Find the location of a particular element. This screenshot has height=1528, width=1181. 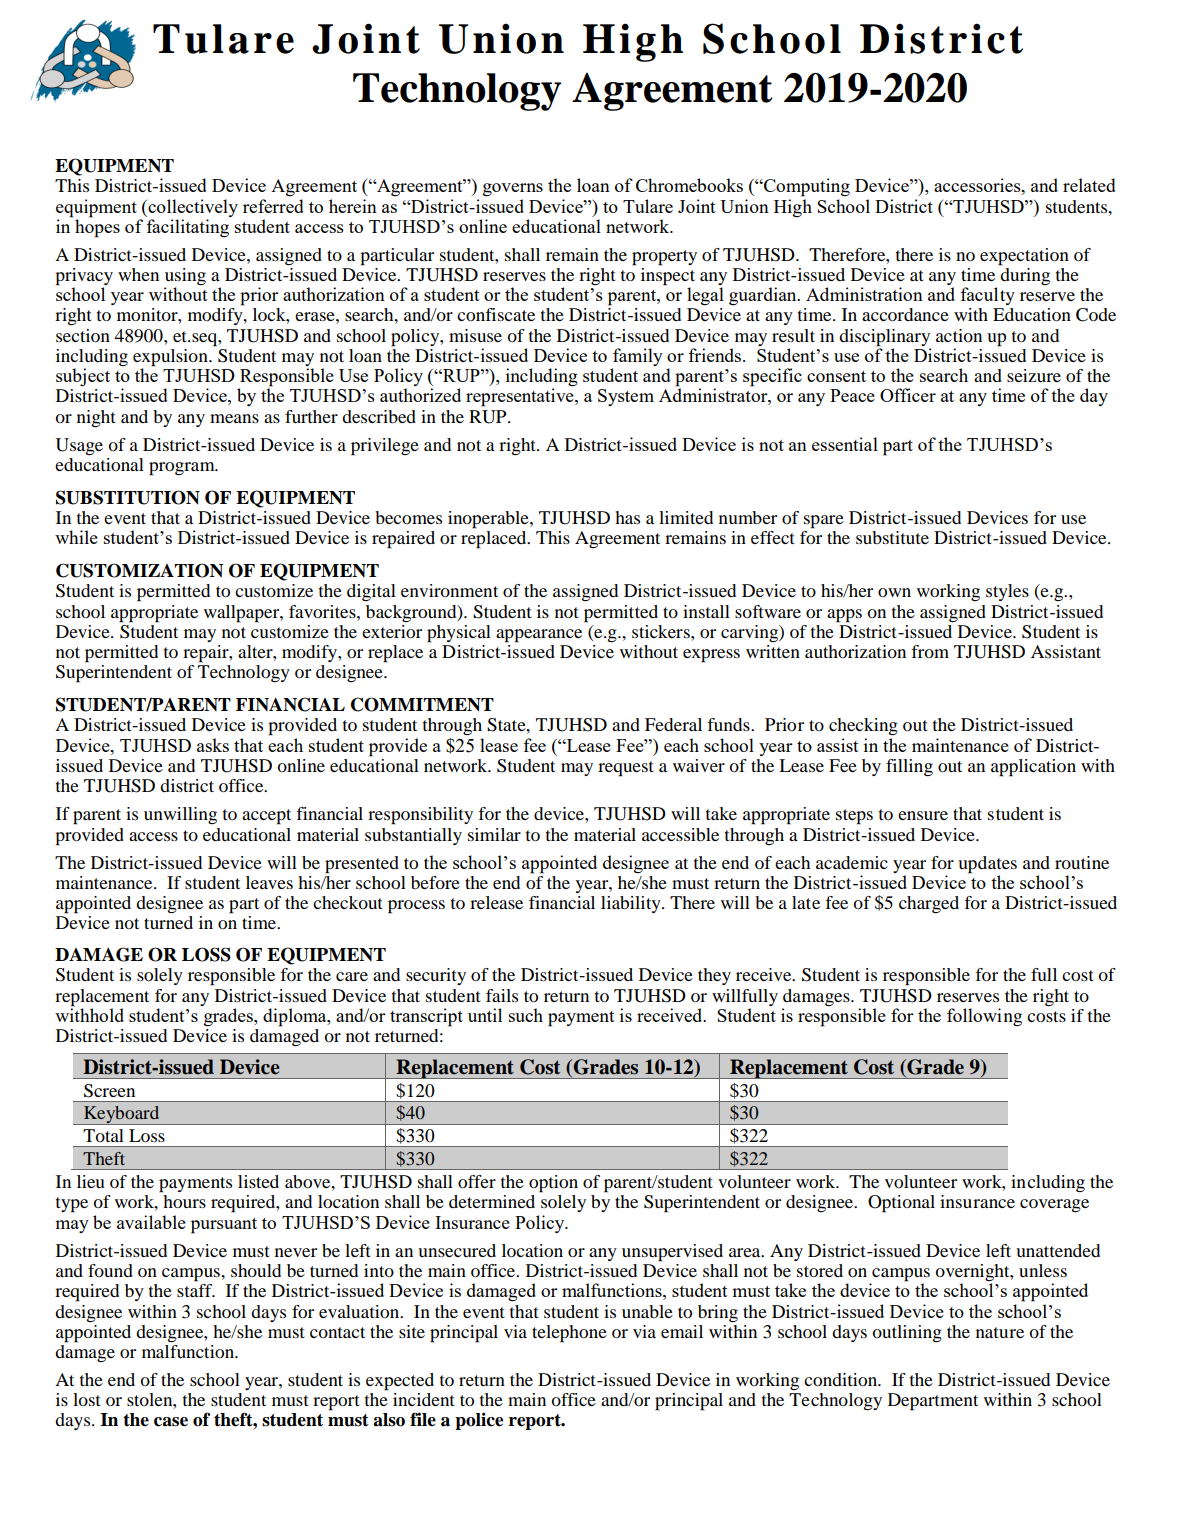

facilitating is located at coordinates (187, 228).
